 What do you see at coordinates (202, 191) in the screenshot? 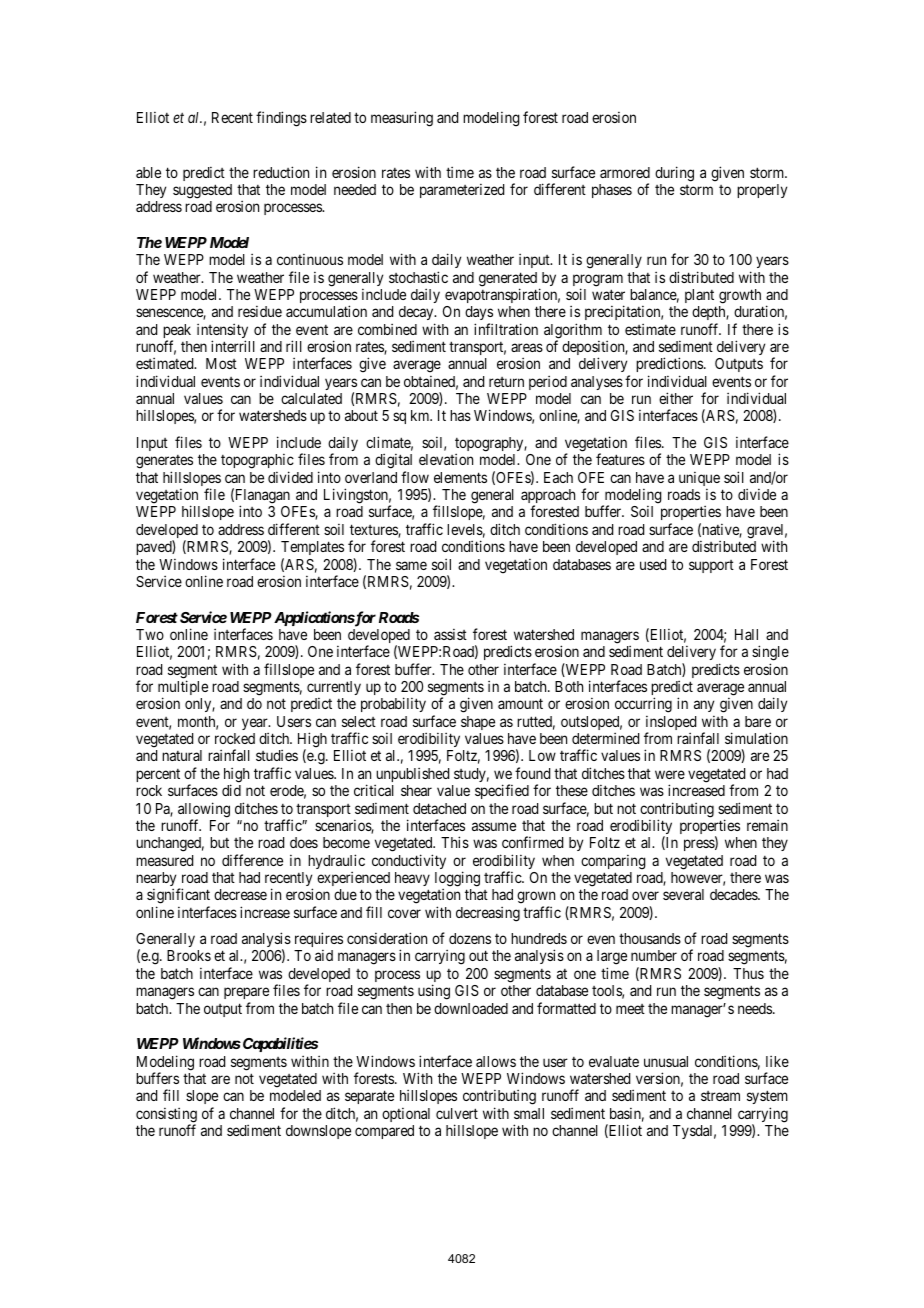
I see `suggested` at bounding box center [202, 191].
